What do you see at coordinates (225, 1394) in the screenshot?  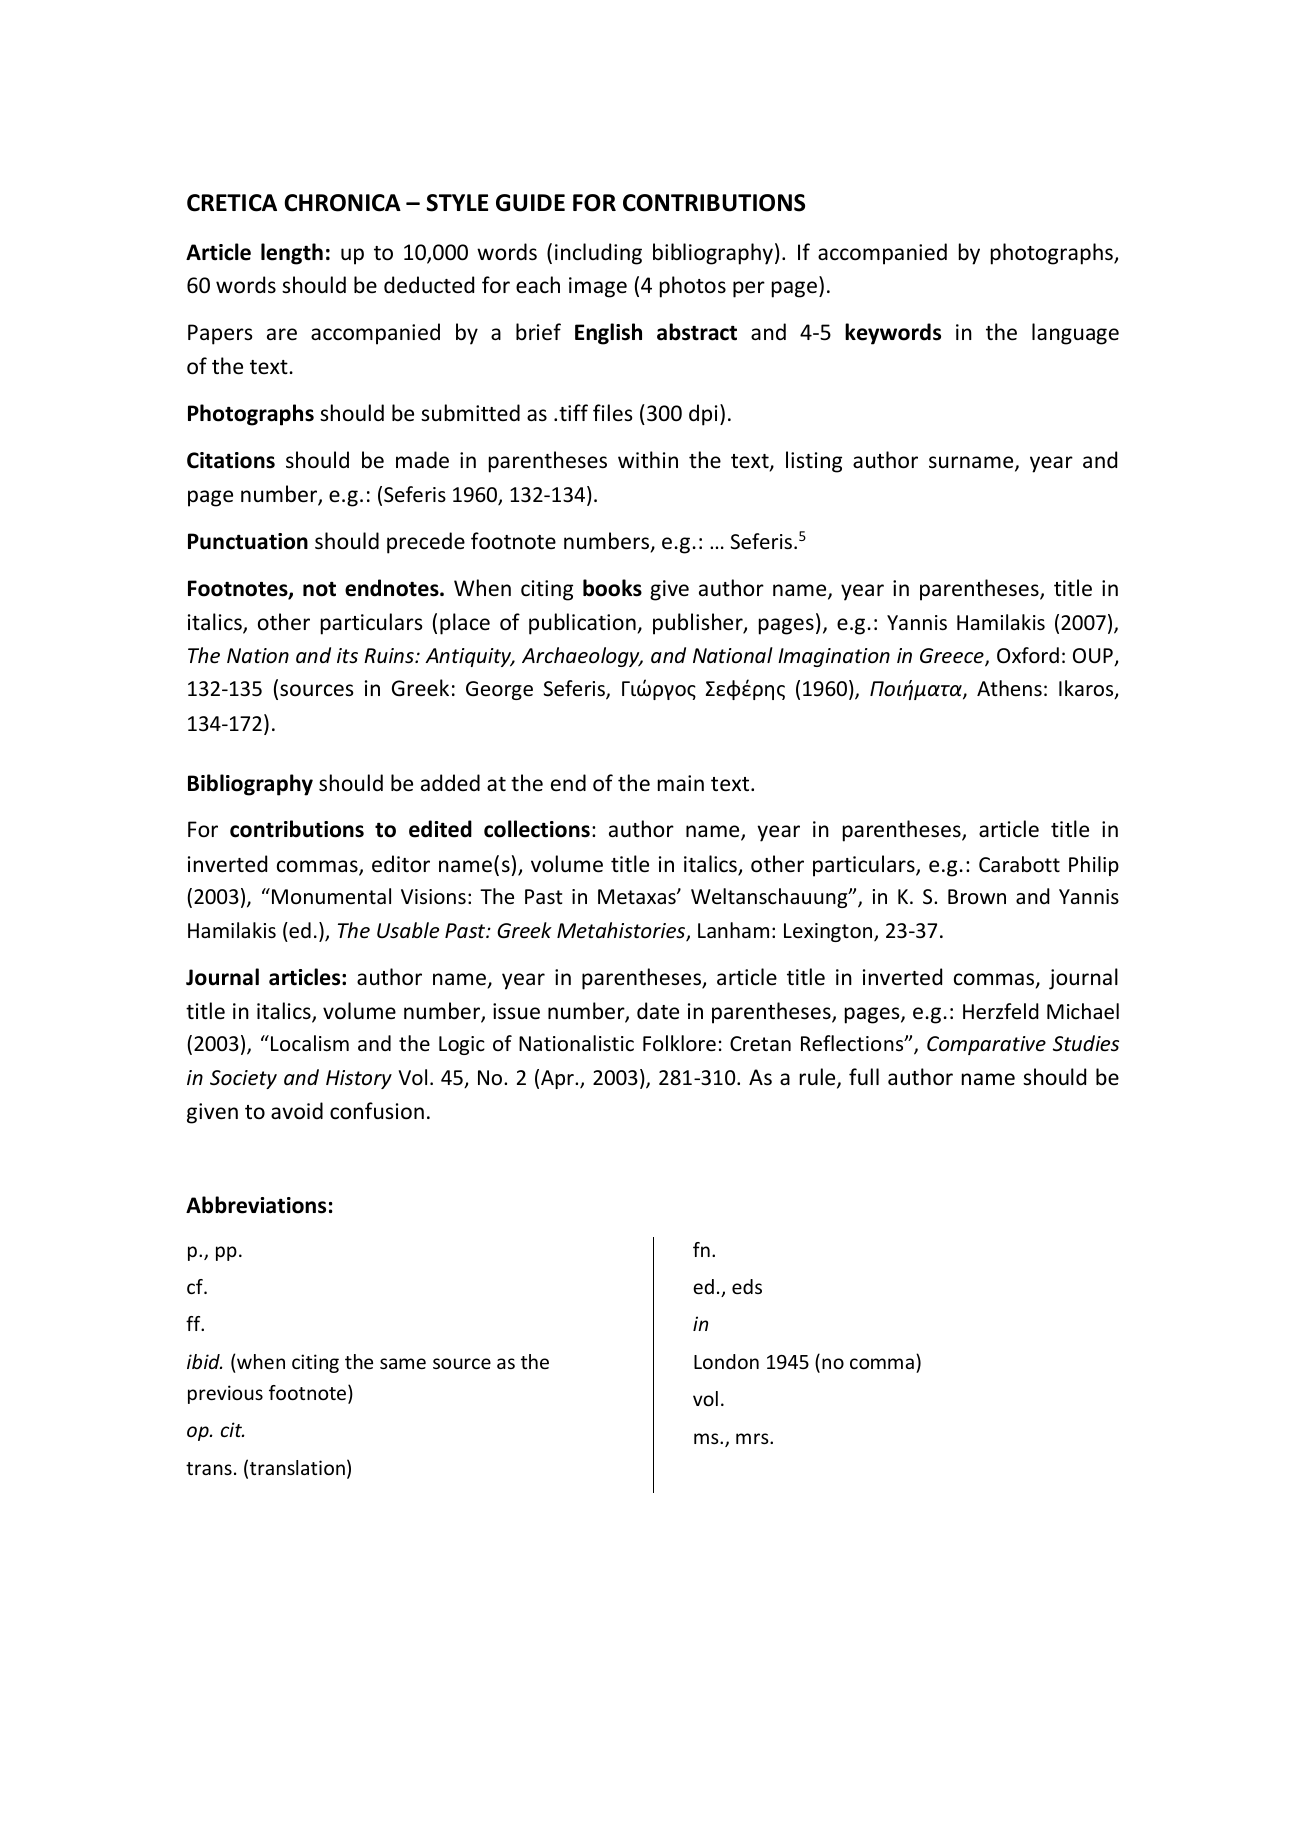 I see `previous` at bounding box center [225, 1394].
